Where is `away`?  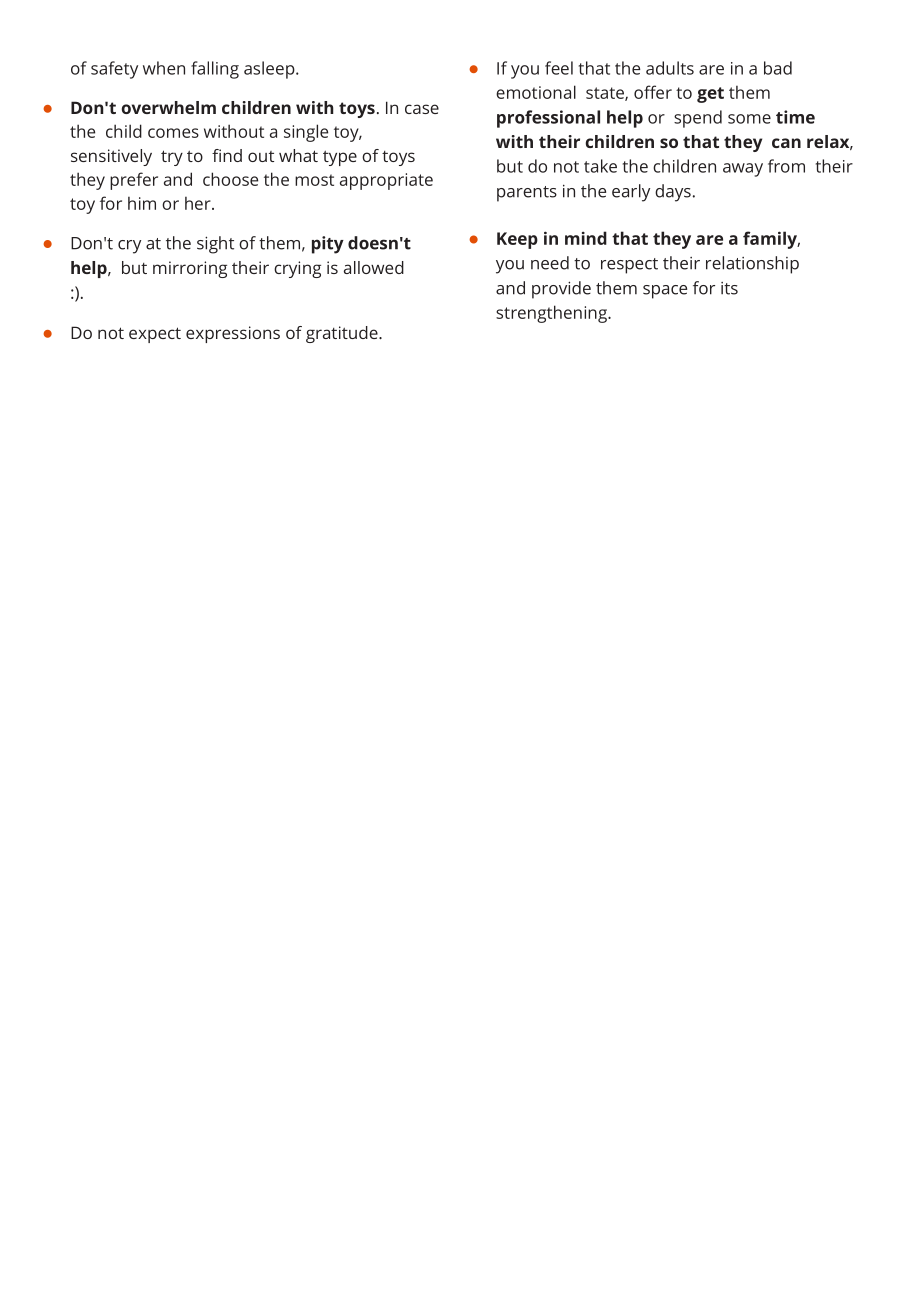
away is located at coordinates (743, 170).
